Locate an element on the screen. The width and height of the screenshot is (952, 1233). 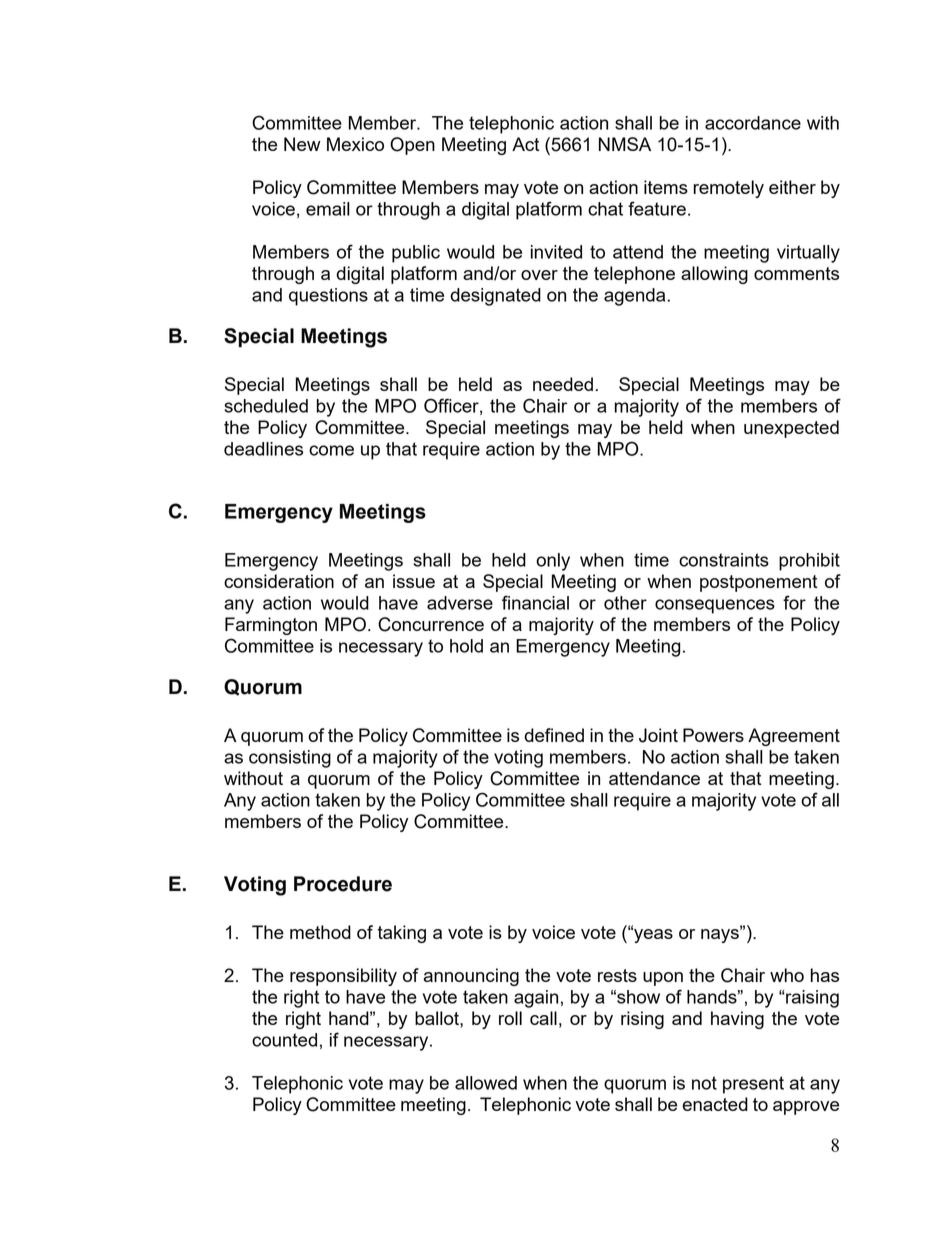
counted is located at coordinates (284, 1040).
